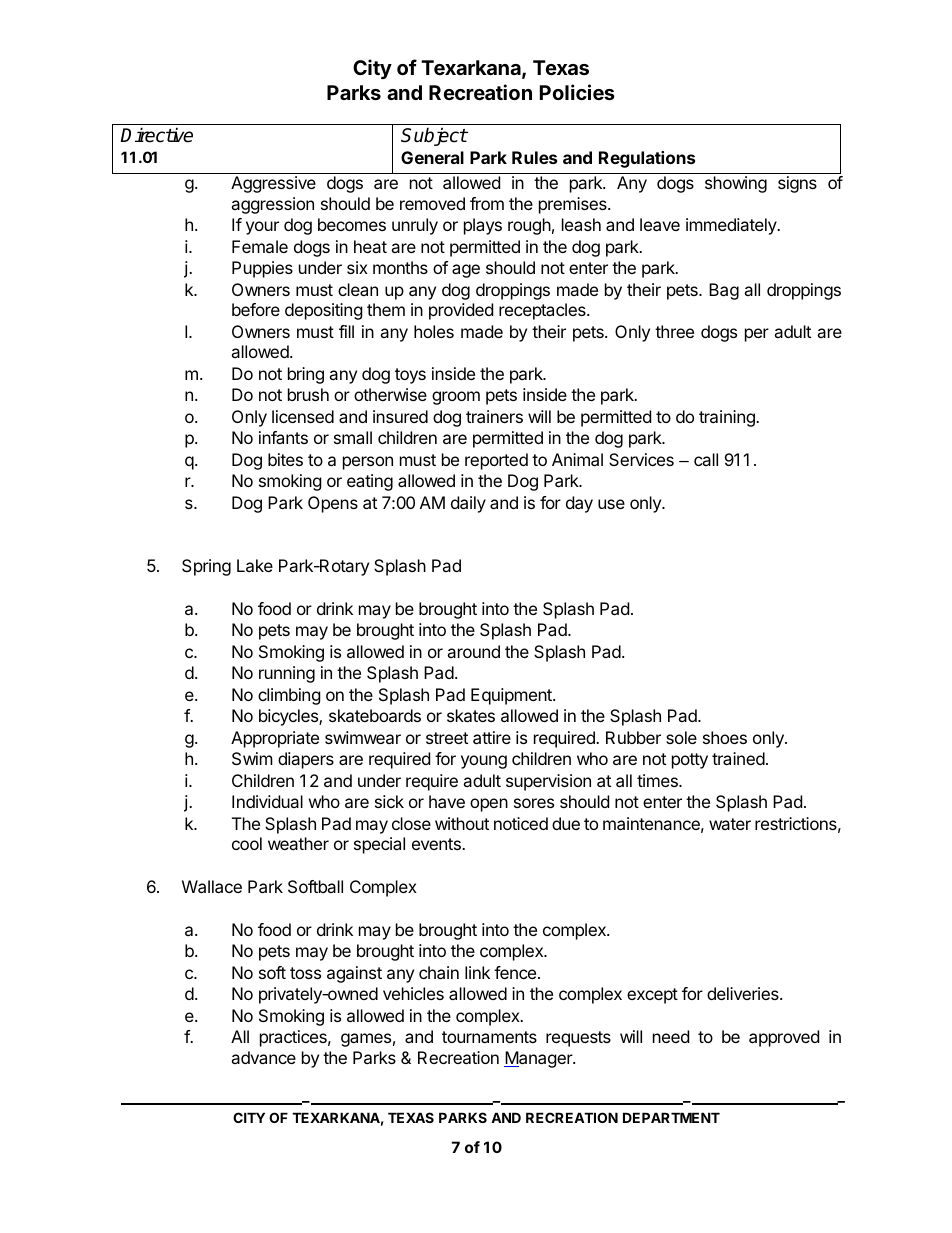  What do you see at coordinates (489, 1037) in the screenshot?
I see `tournaments` at bounding box center [489, 1037].
